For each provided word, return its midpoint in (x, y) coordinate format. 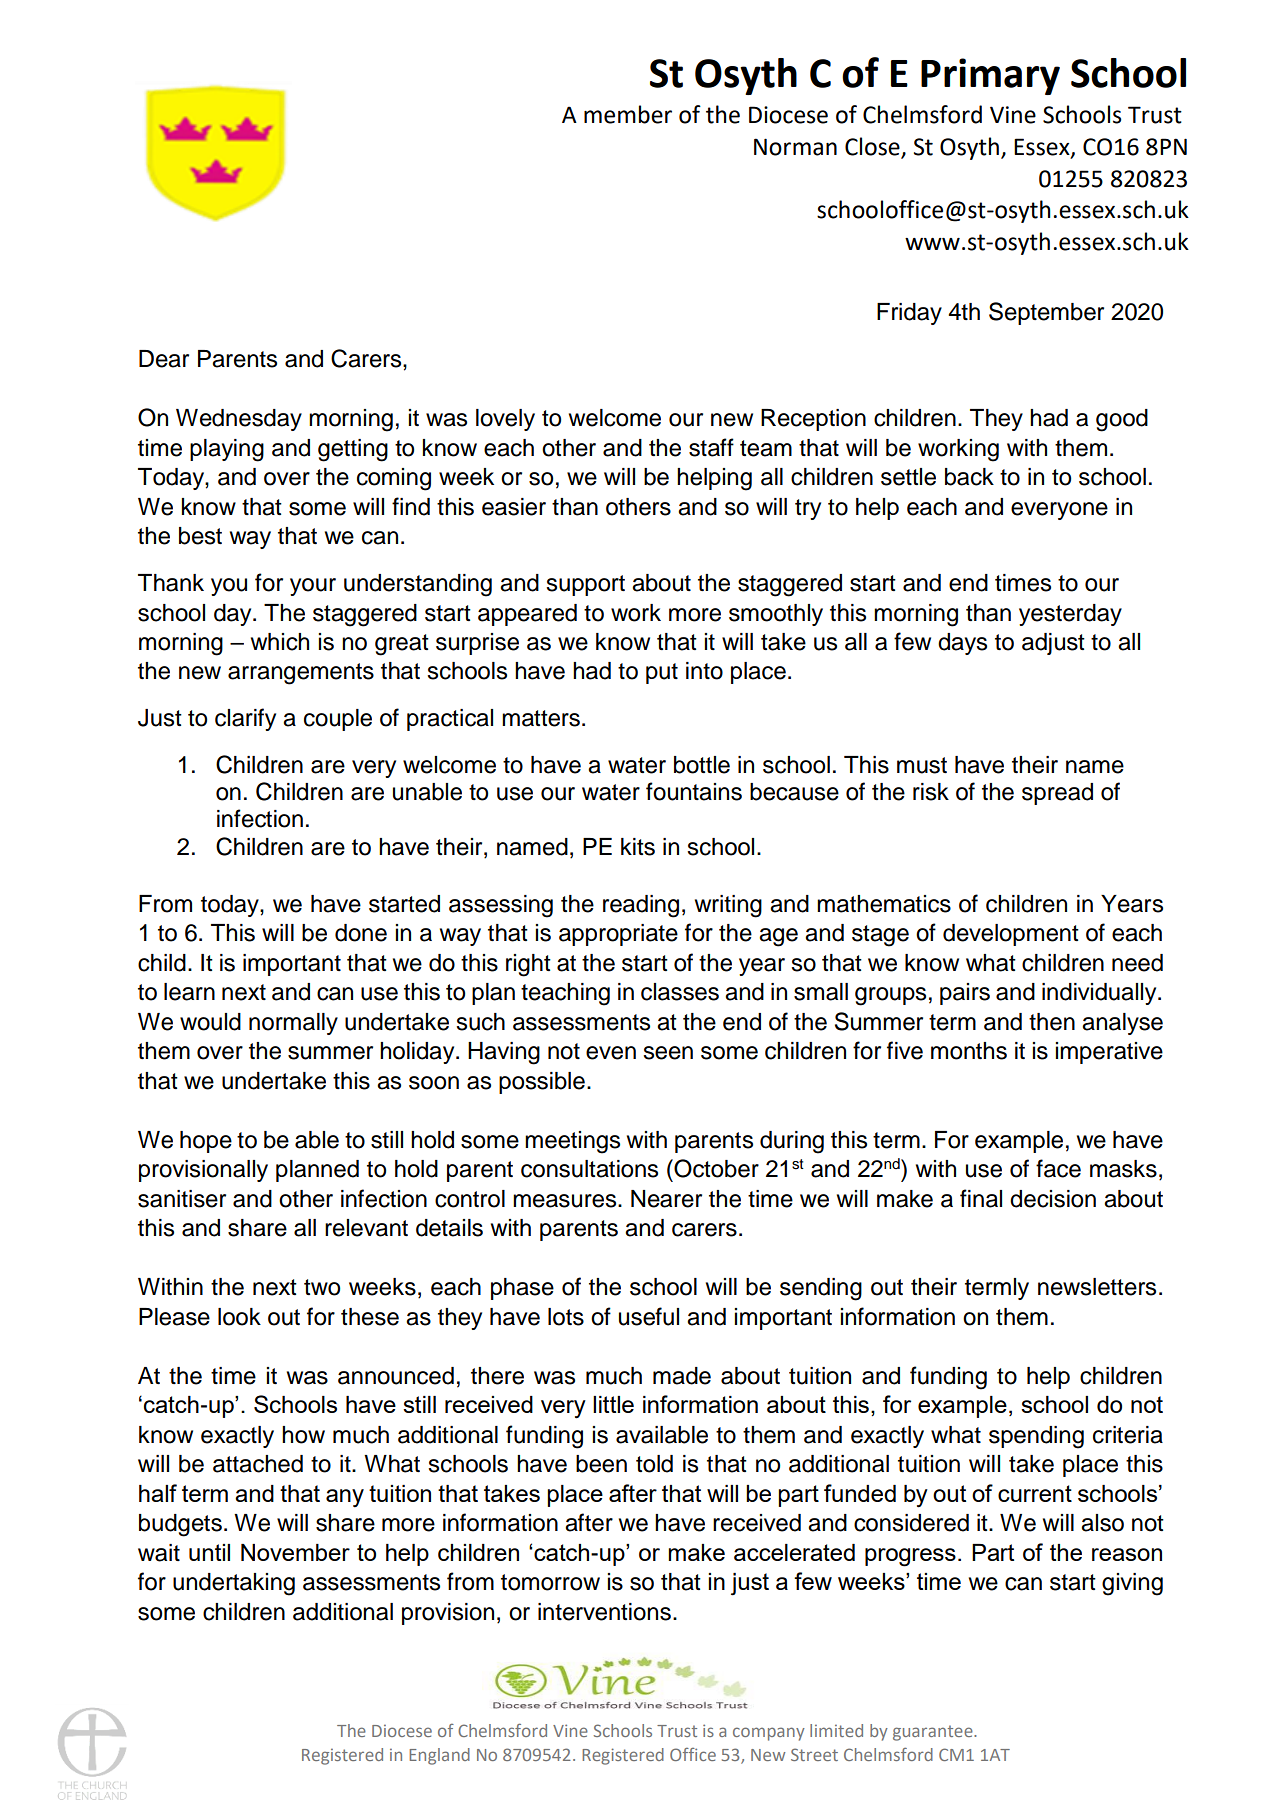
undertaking (234, 1584)
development (1011, 935)
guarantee (934, 1733)
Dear (164, 359)
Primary (990, 76)
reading (641, 906)
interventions (604, 1612)
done (361, 933)
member (628, 114)
